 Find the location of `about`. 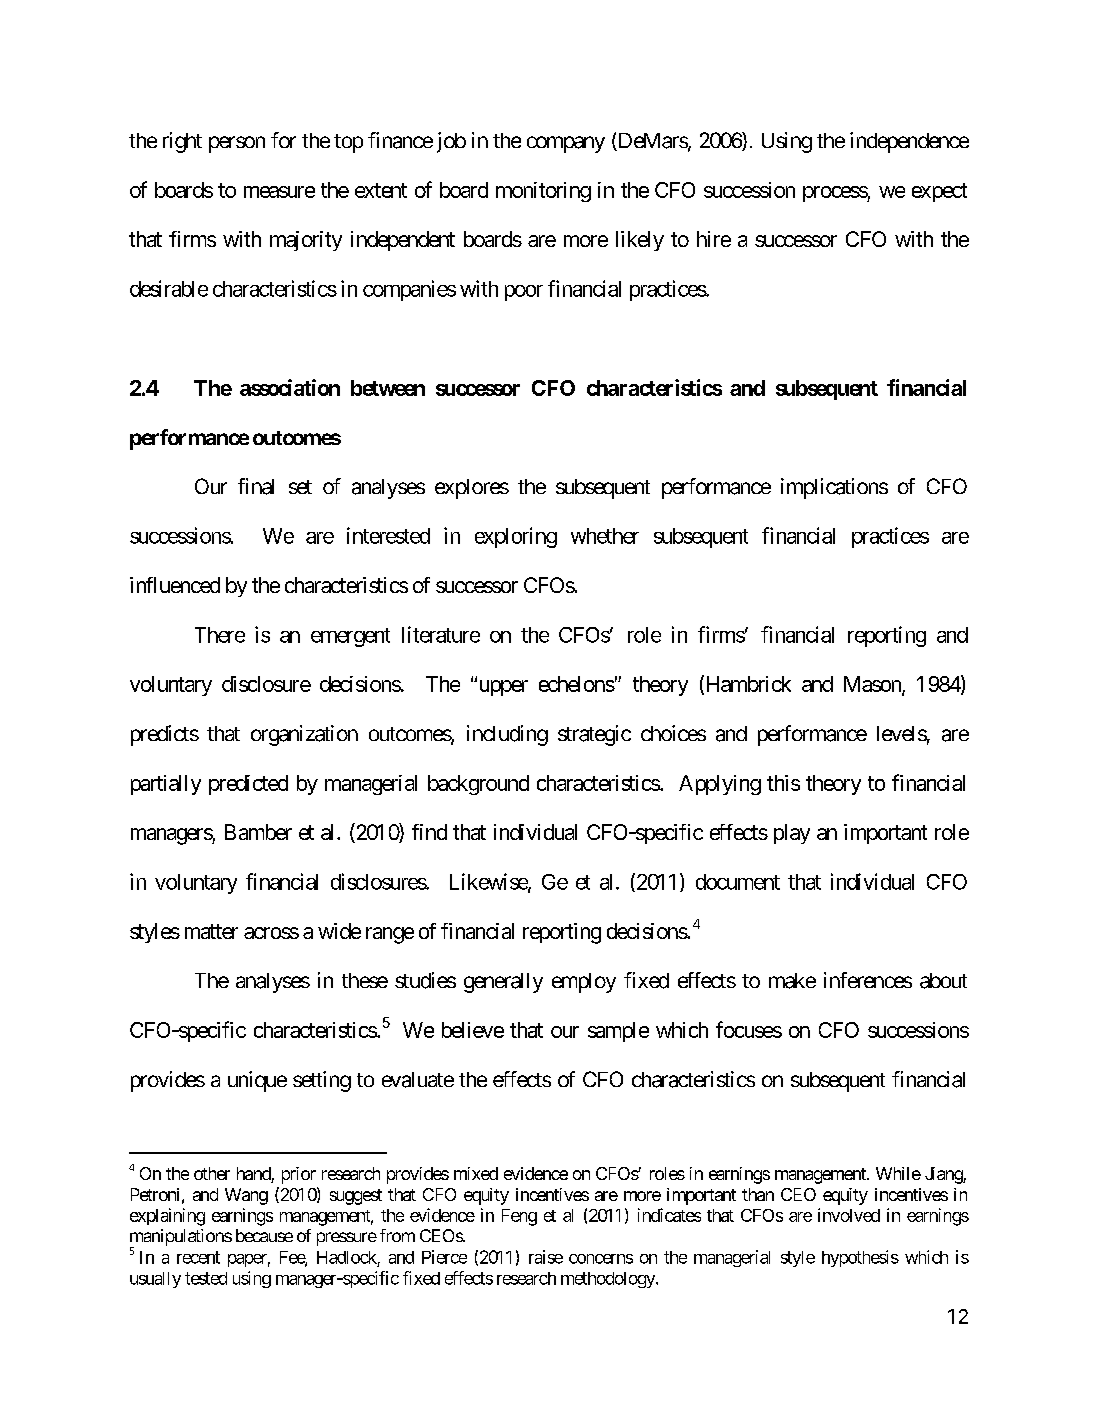

about is located at coordinates (943, 981).
